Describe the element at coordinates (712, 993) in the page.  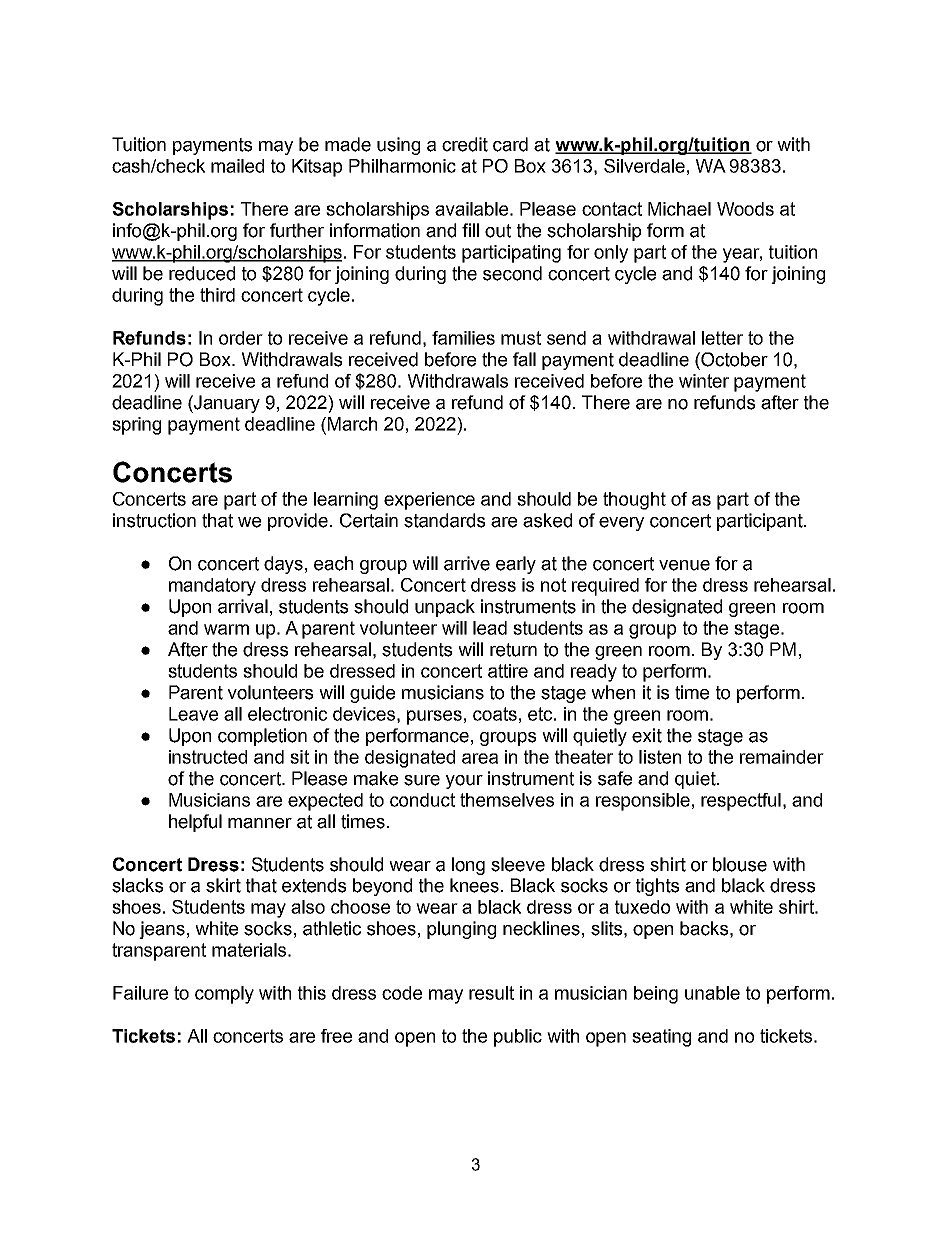
I see `unable` at that location.
